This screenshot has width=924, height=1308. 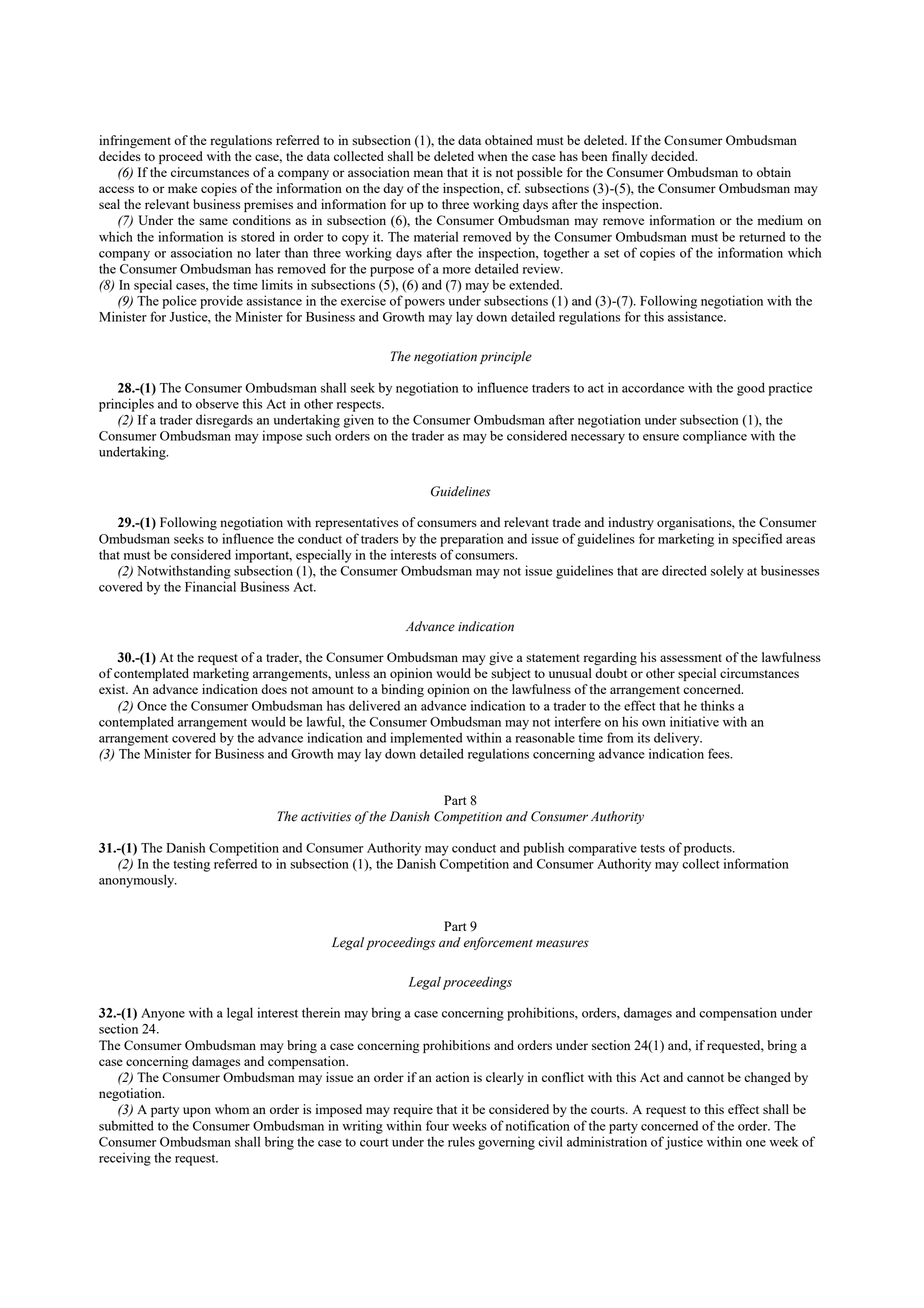 I want to click on make, so click(x=182, y=188).
